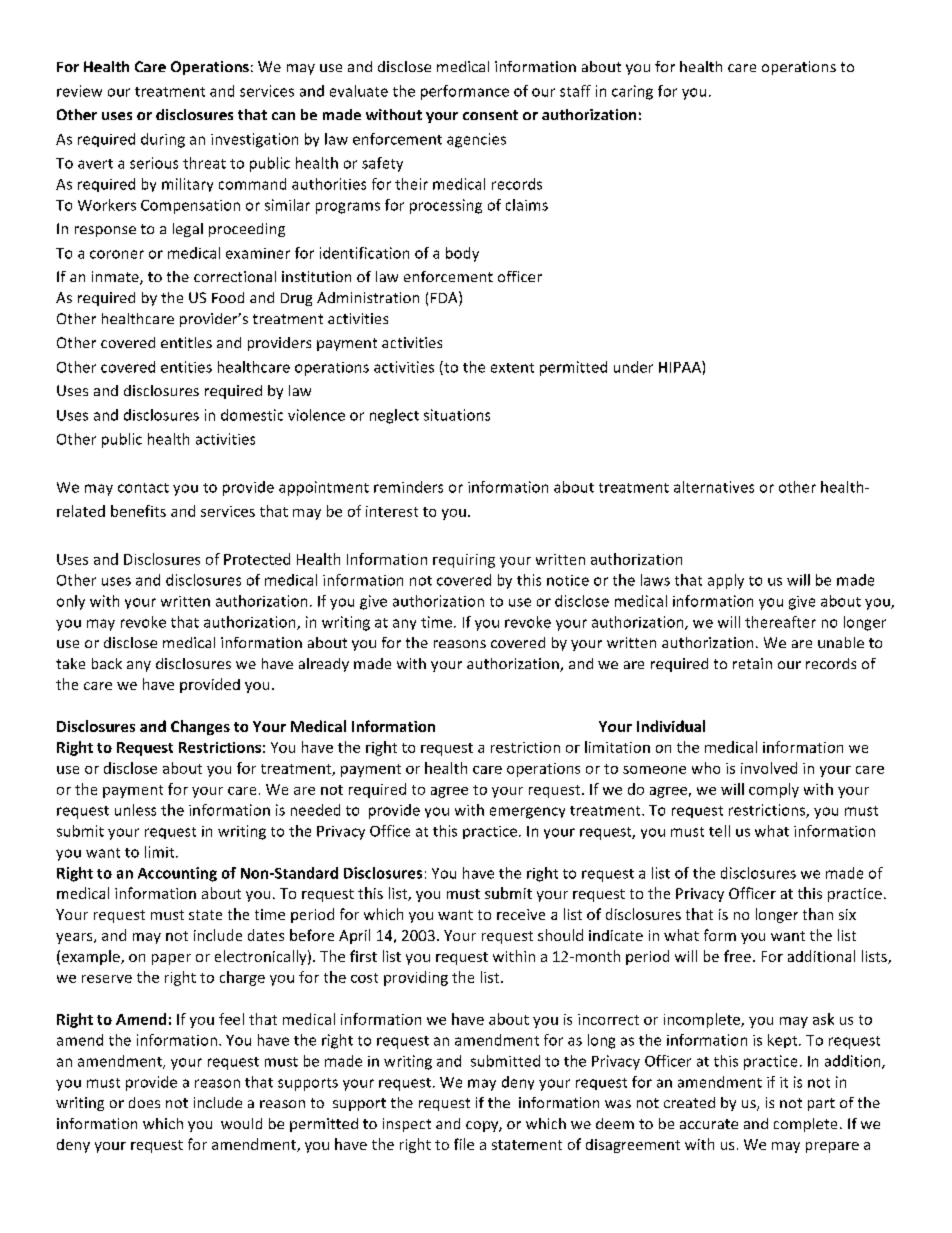 This screenshot has height=1233, width=952. What do you see at coordinates (464, 1144) in the screenshot?
I see `file` at bounding box center [464, 1144].
